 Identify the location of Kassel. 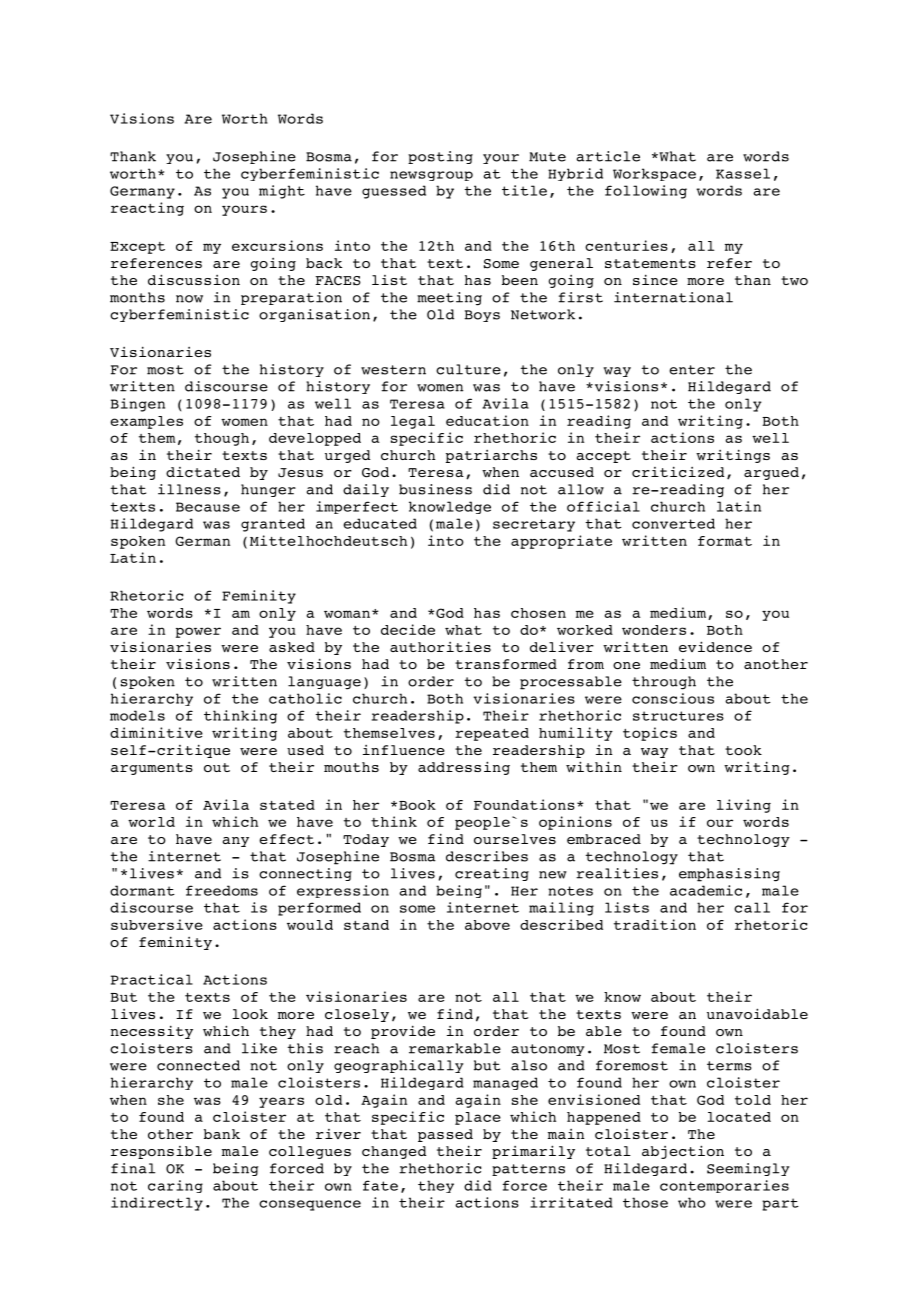
(743, 173).
